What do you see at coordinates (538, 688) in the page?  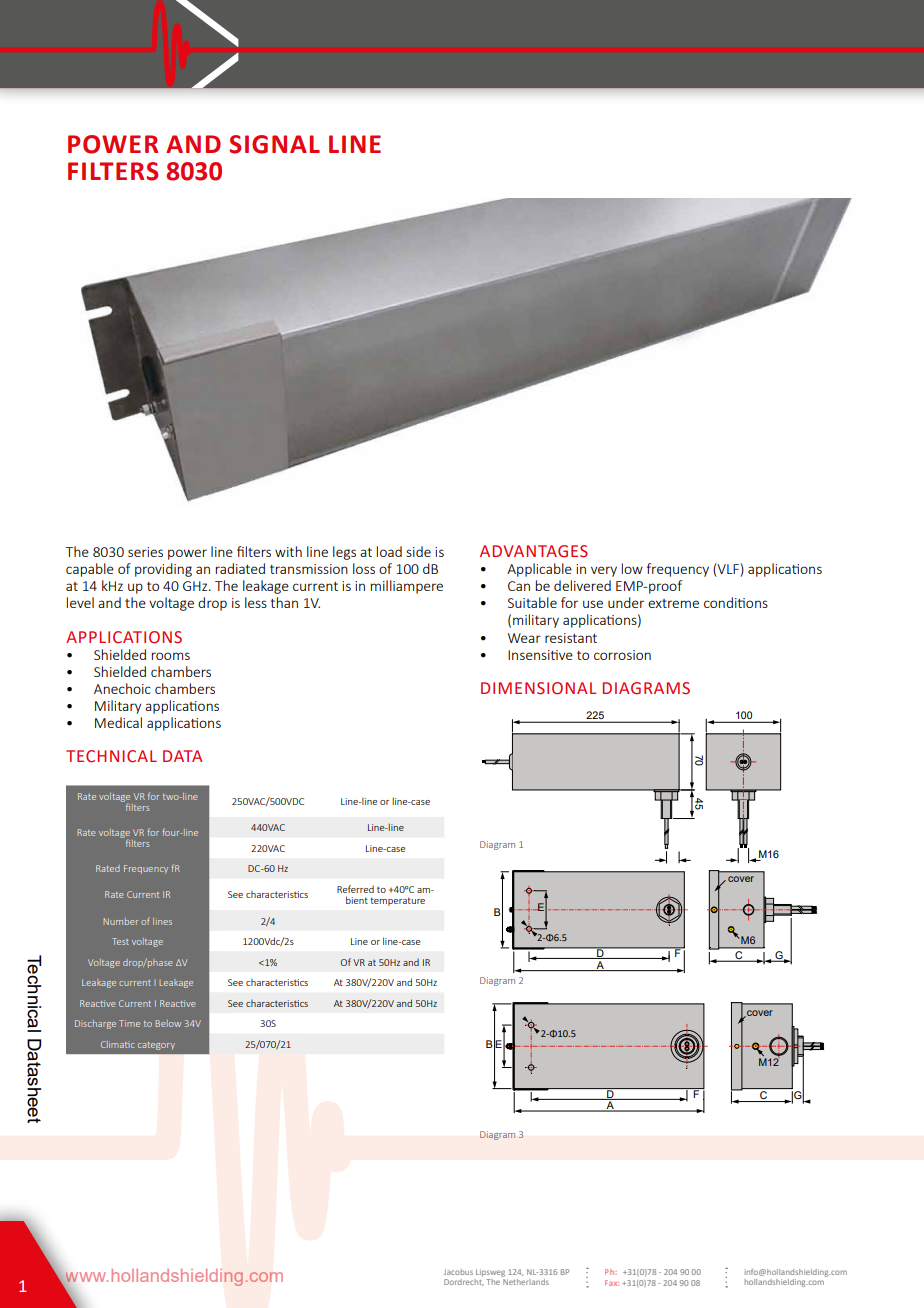 I see `DIMENSIONAL` at bounding box center [538, 688].
